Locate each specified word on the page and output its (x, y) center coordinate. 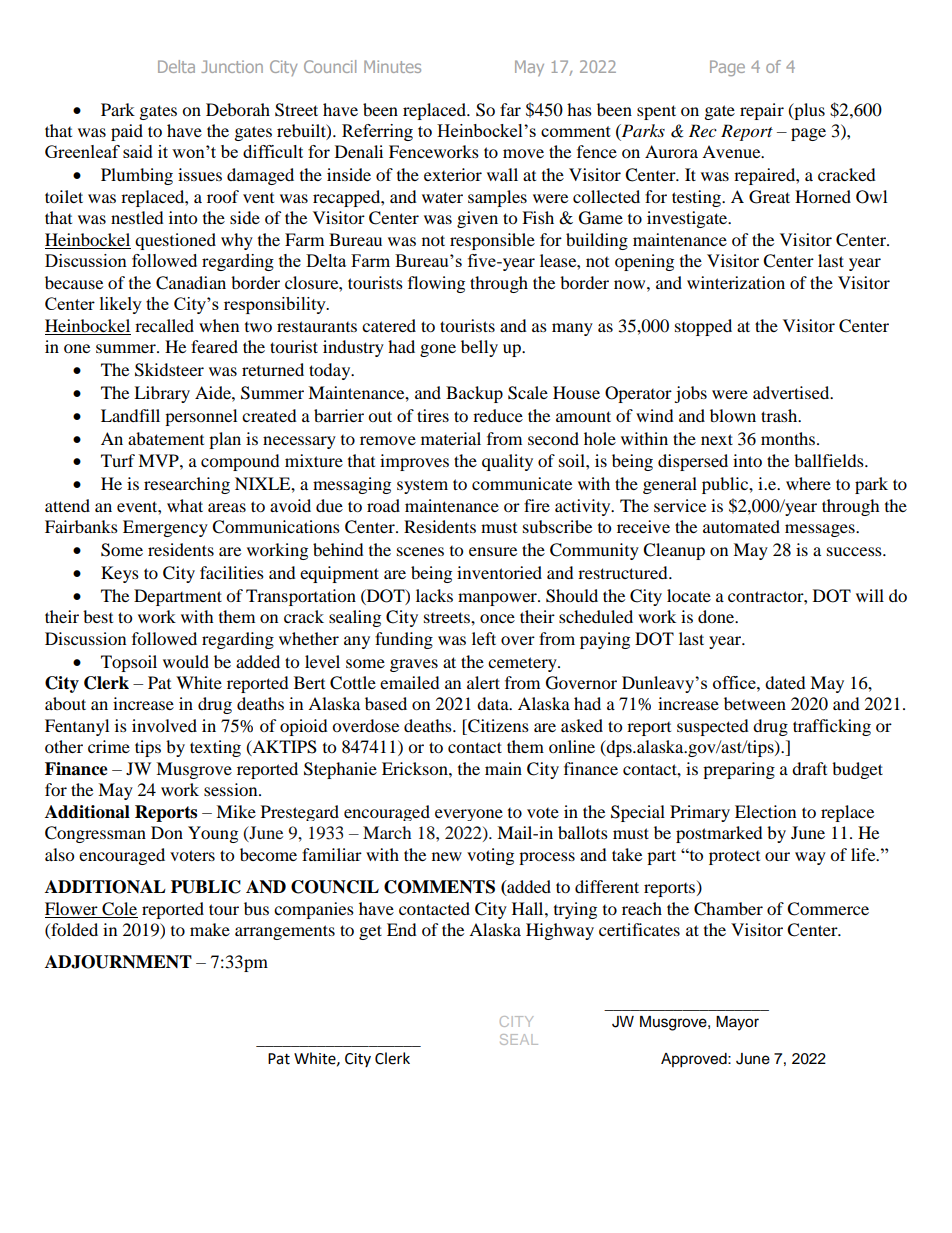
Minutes (392, 66)
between (755, 703)
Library (162, 394)
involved (164, 725)
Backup (474, 394)
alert (483, 682)
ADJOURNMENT (118, 962)
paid (127, 132)
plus (808, 111)
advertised (792, 392)
